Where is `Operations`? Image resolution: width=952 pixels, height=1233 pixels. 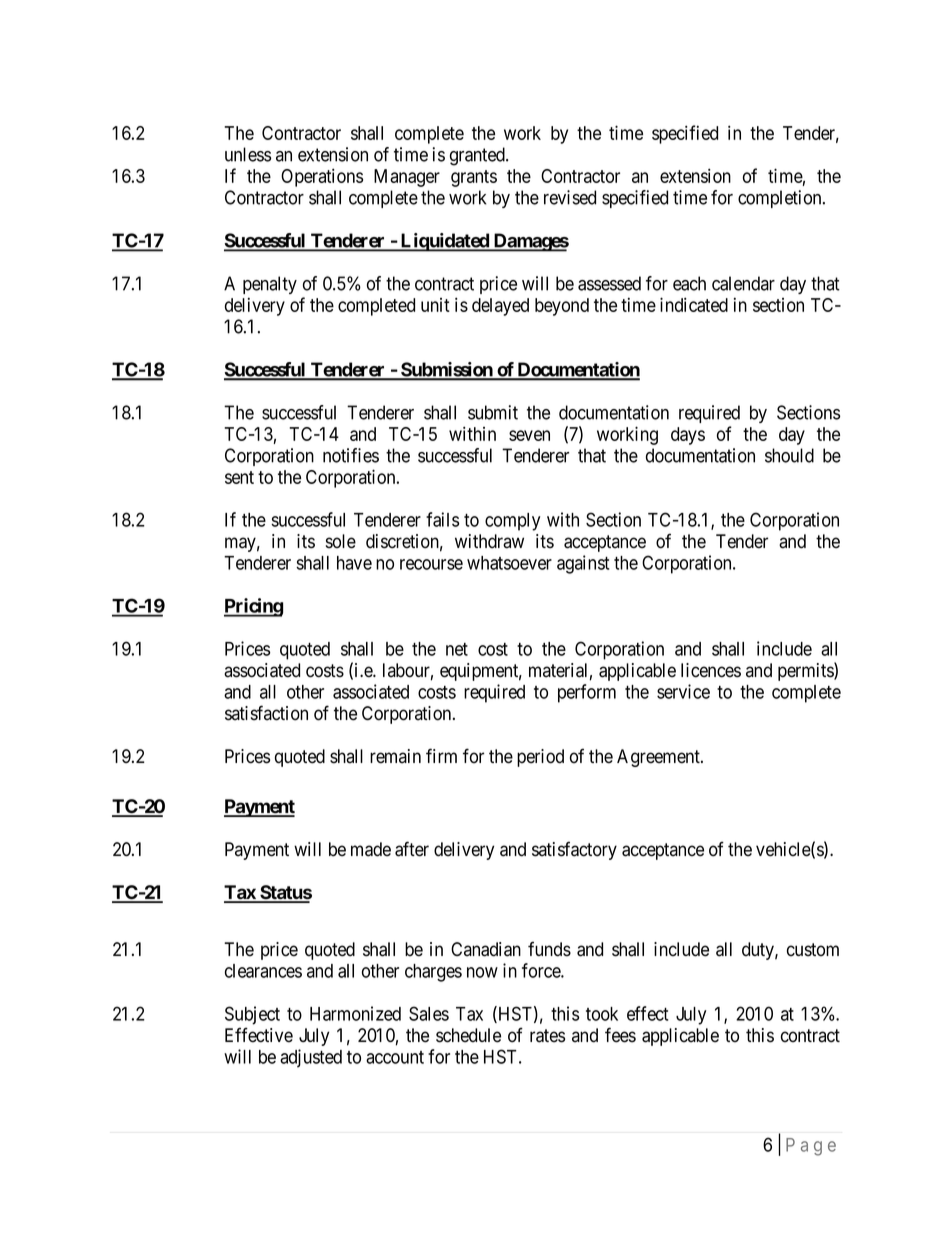
Operations is located at coordinates (322, 177).
